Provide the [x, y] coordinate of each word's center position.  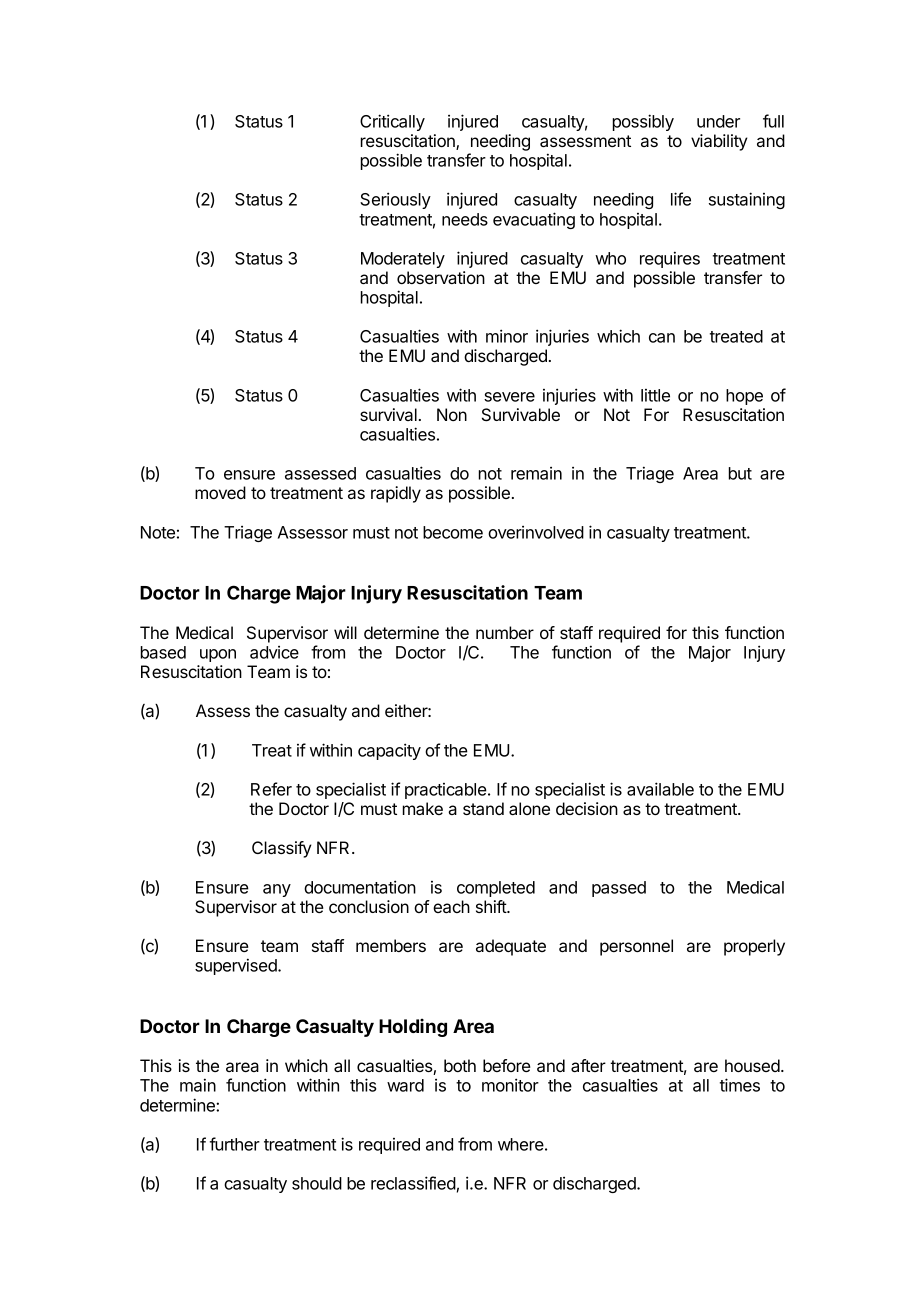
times [740, 1085]
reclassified [413, 1183]
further [235, 1144]
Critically [392, 122]
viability [719, 142]
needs [465, 219]
